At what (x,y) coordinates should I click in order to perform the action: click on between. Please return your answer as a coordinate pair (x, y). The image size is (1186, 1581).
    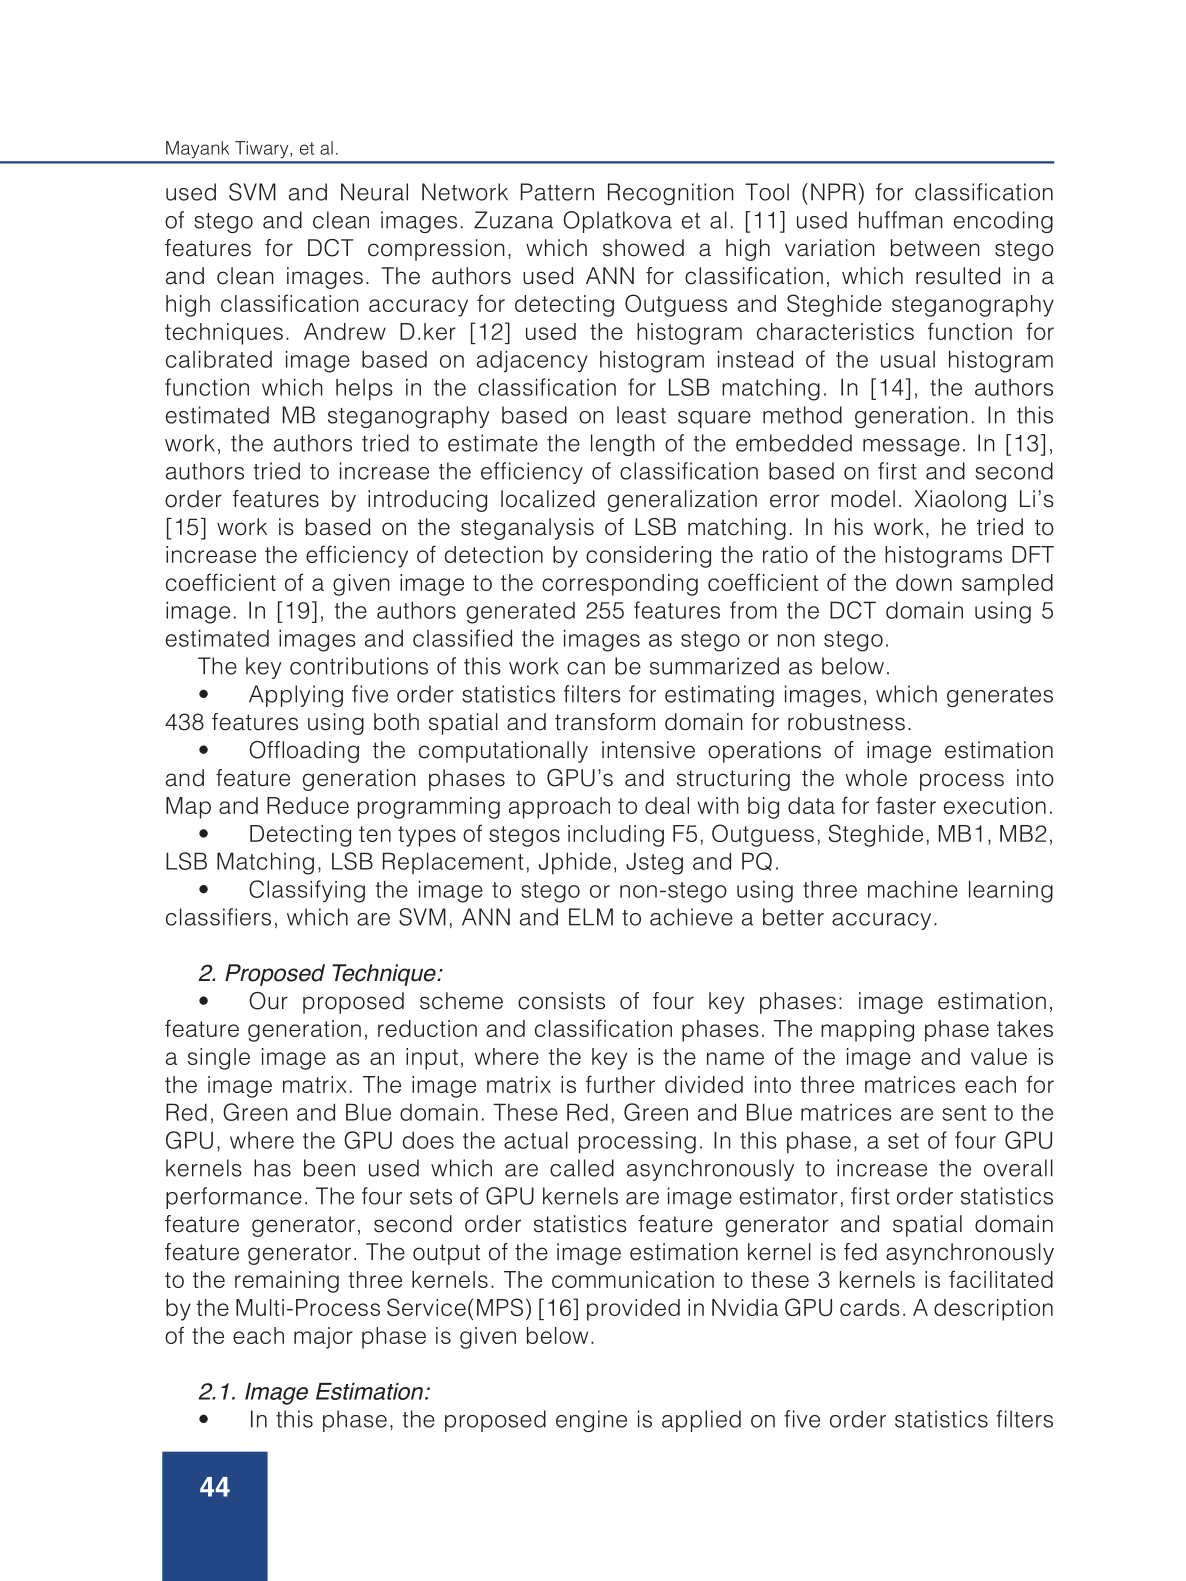
    Looking at the image, I should click on (935, 248).
